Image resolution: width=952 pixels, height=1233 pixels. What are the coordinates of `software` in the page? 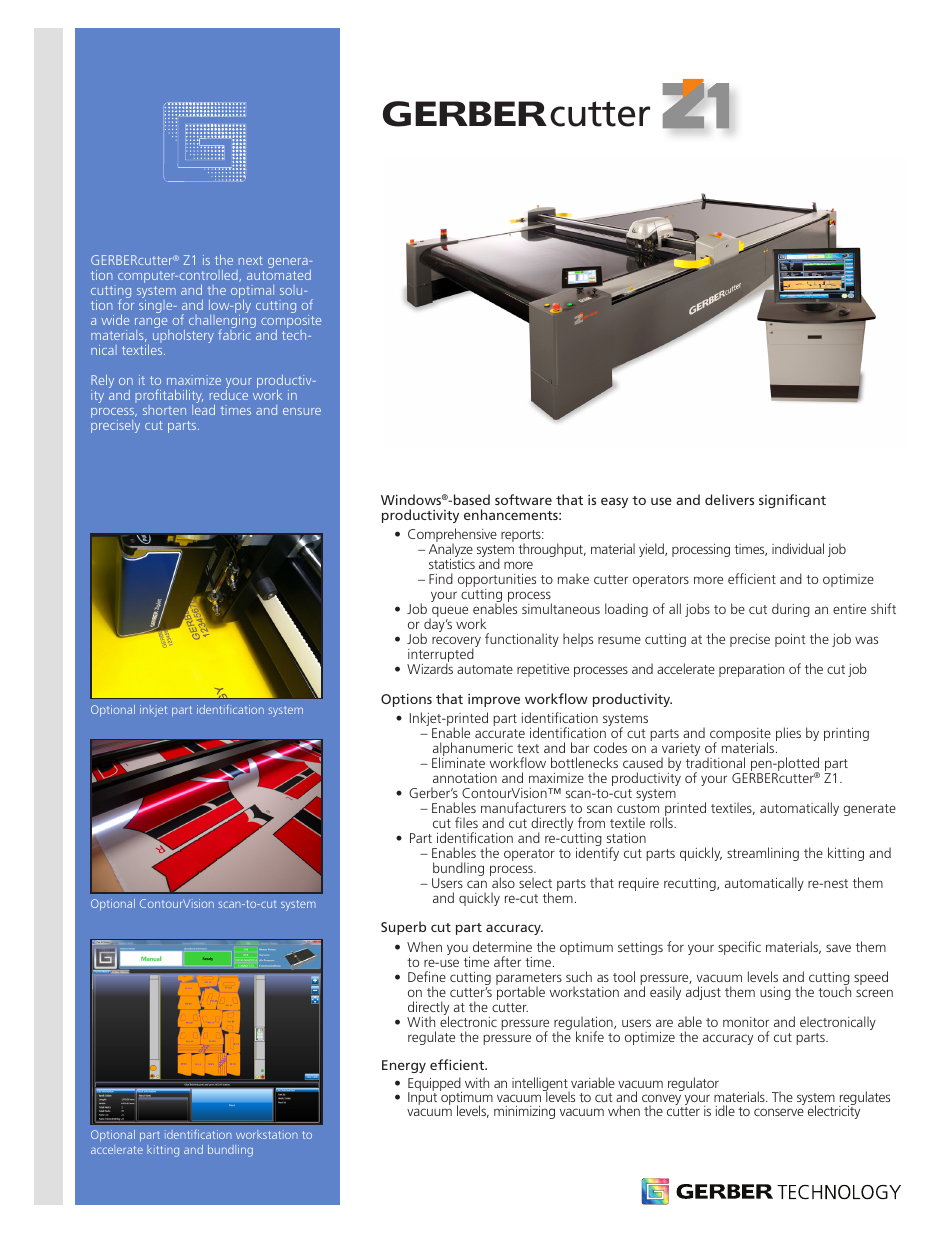 It's located at (523, 499).
